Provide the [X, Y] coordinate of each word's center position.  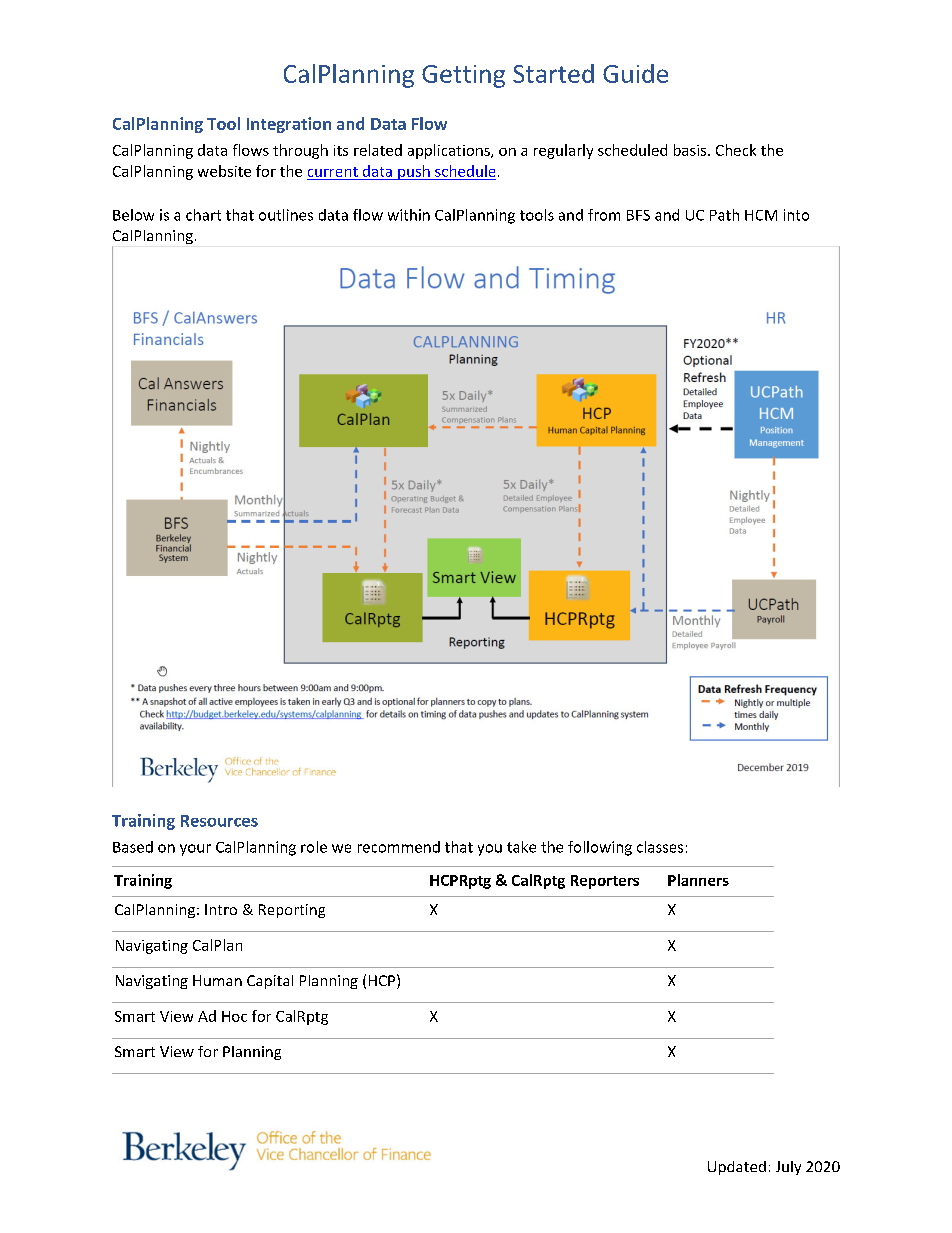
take [521, 847]
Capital [270, 982]
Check [736, 150]
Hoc [234, 1016]
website [224, 171]
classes [660, 847]
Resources [219, 821]
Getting [463, 76]
